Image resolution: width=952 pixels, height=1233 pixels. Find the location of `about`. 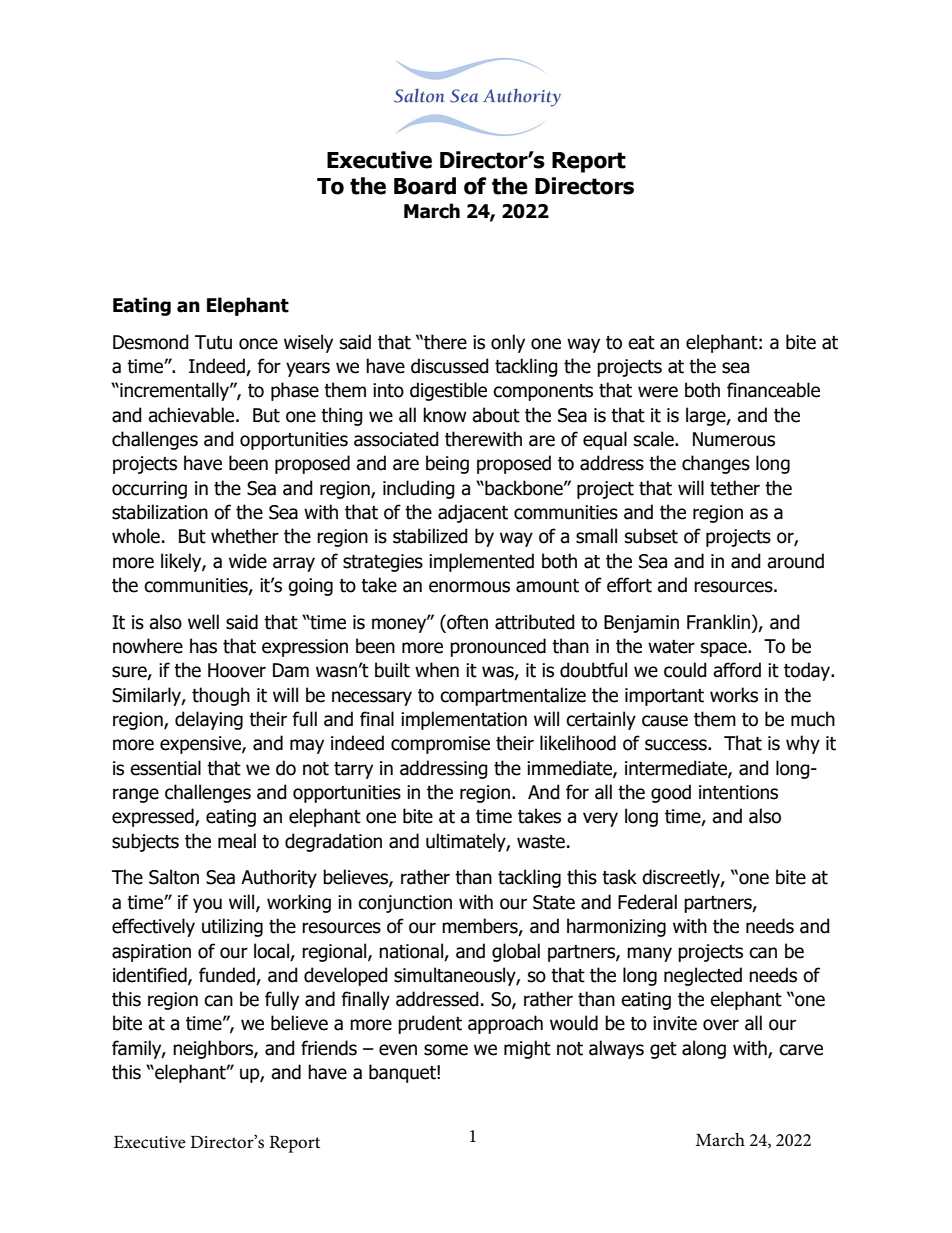

about is located at coordinates (496, 415).
